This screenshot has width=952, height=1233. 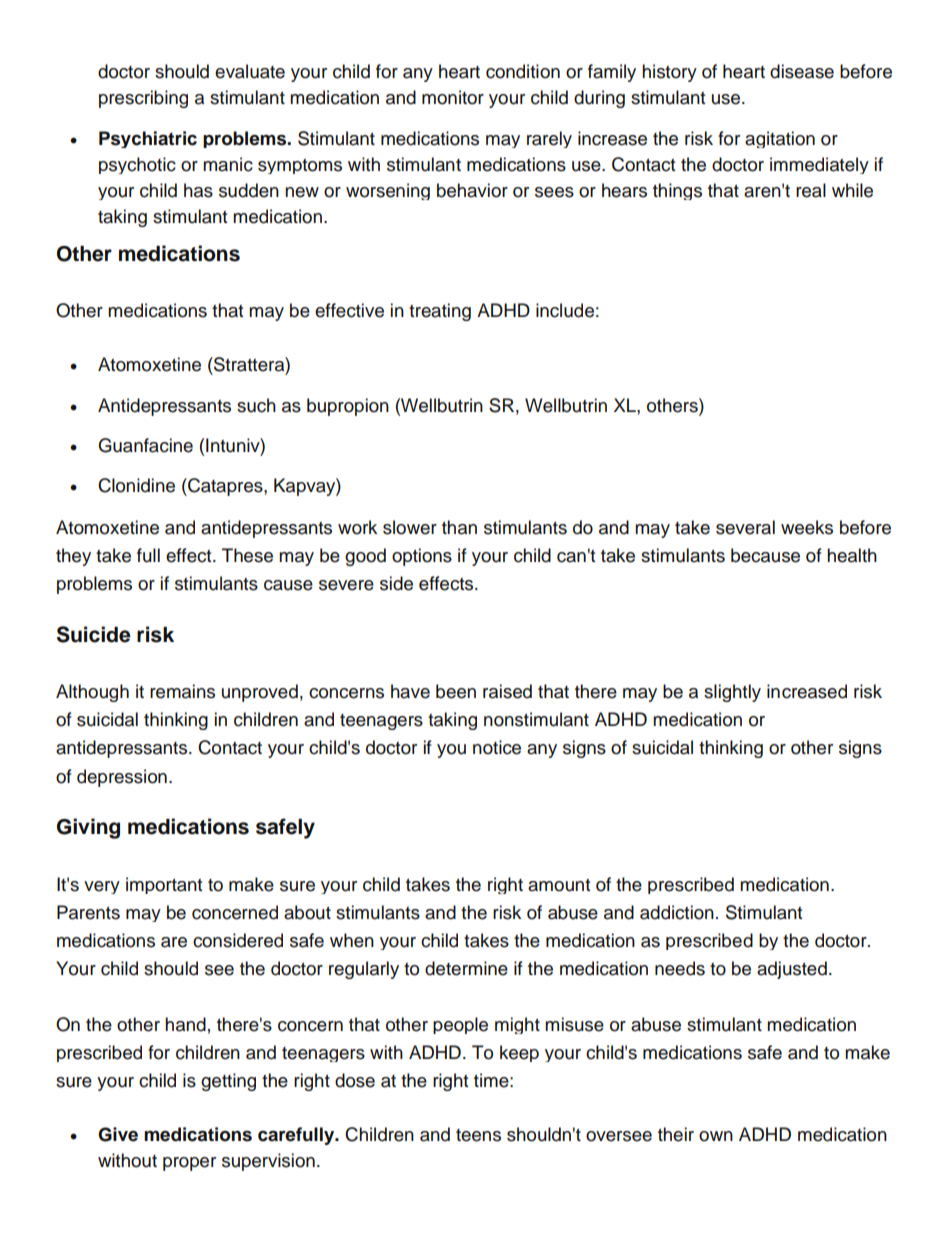 What do you see at coordinates (732, 693) in the screenshot?
I see `slightly` at bounding box center [732, 693].
